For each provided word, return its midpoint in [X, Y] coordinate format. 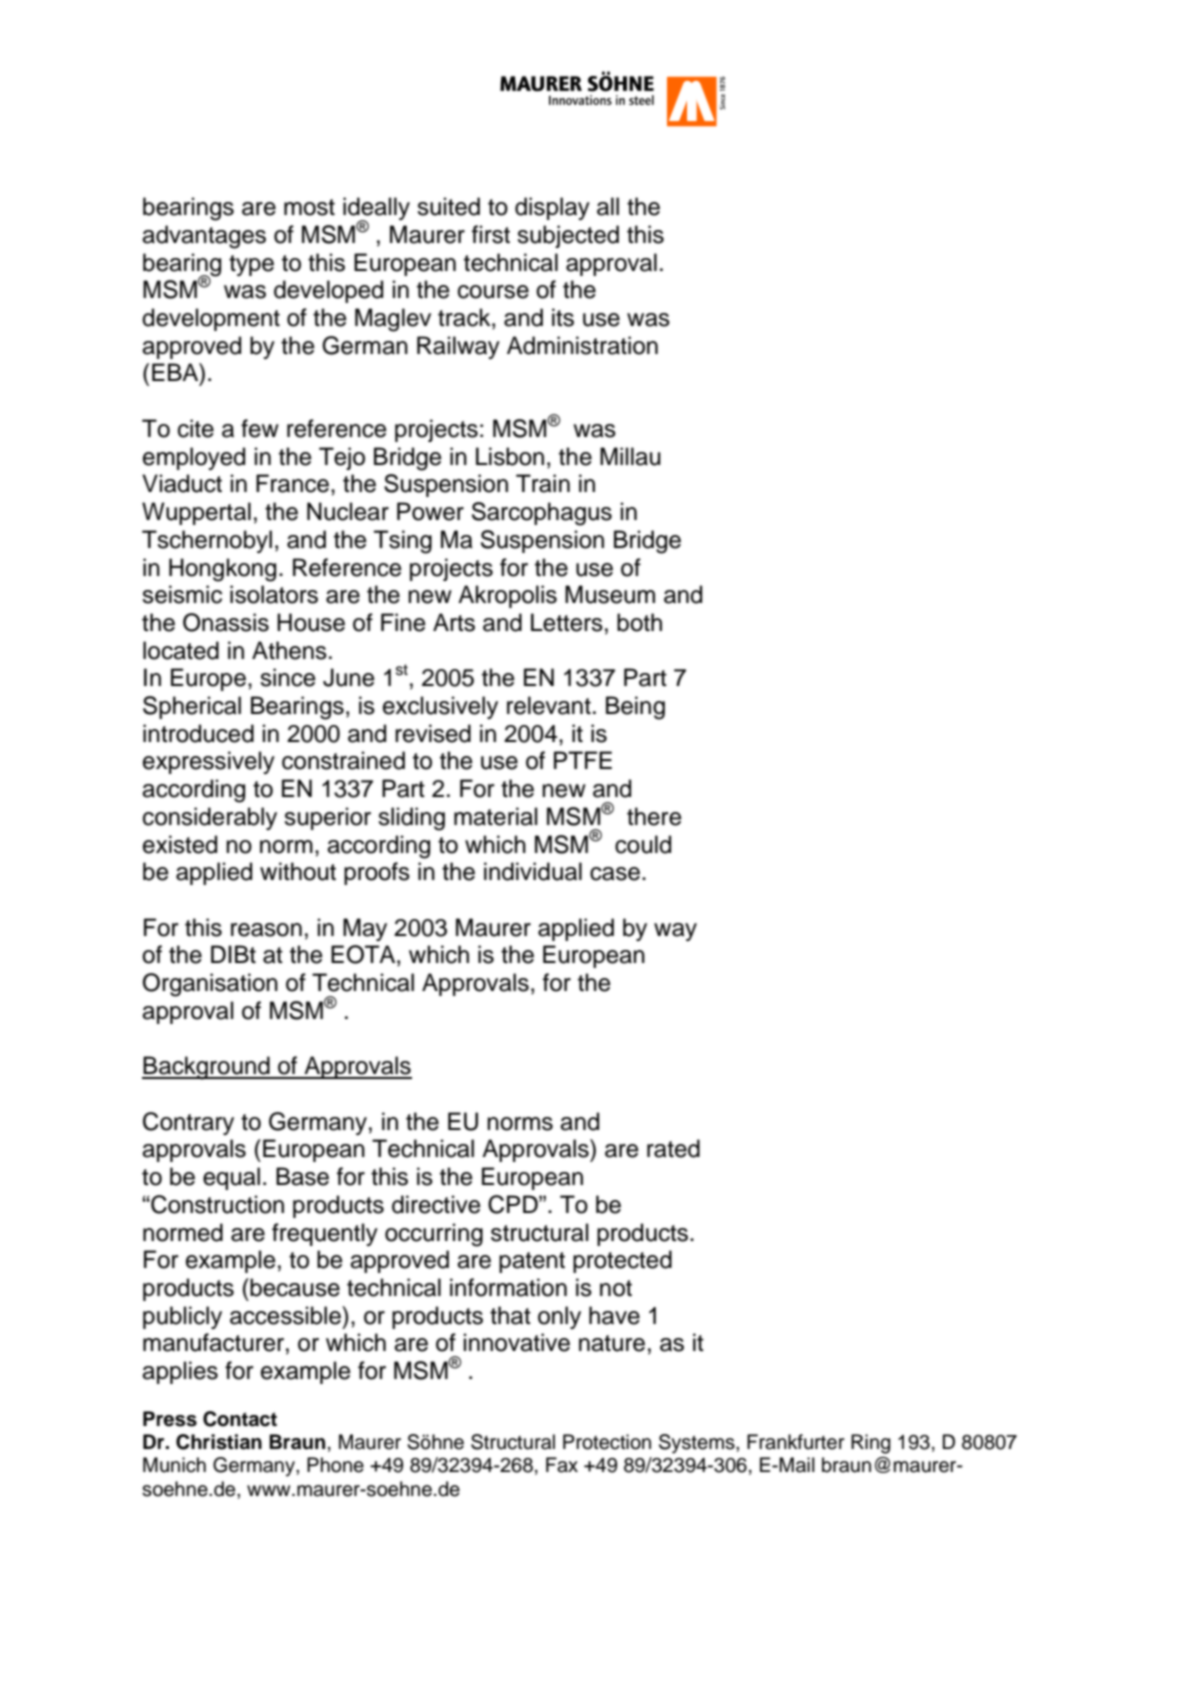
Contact [240, 1419]
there [654, 816]
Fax [562, 1465]
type [251, 265]
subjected [568, 236]
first [491, 234]
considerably [210, 818]
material [495, 816]
